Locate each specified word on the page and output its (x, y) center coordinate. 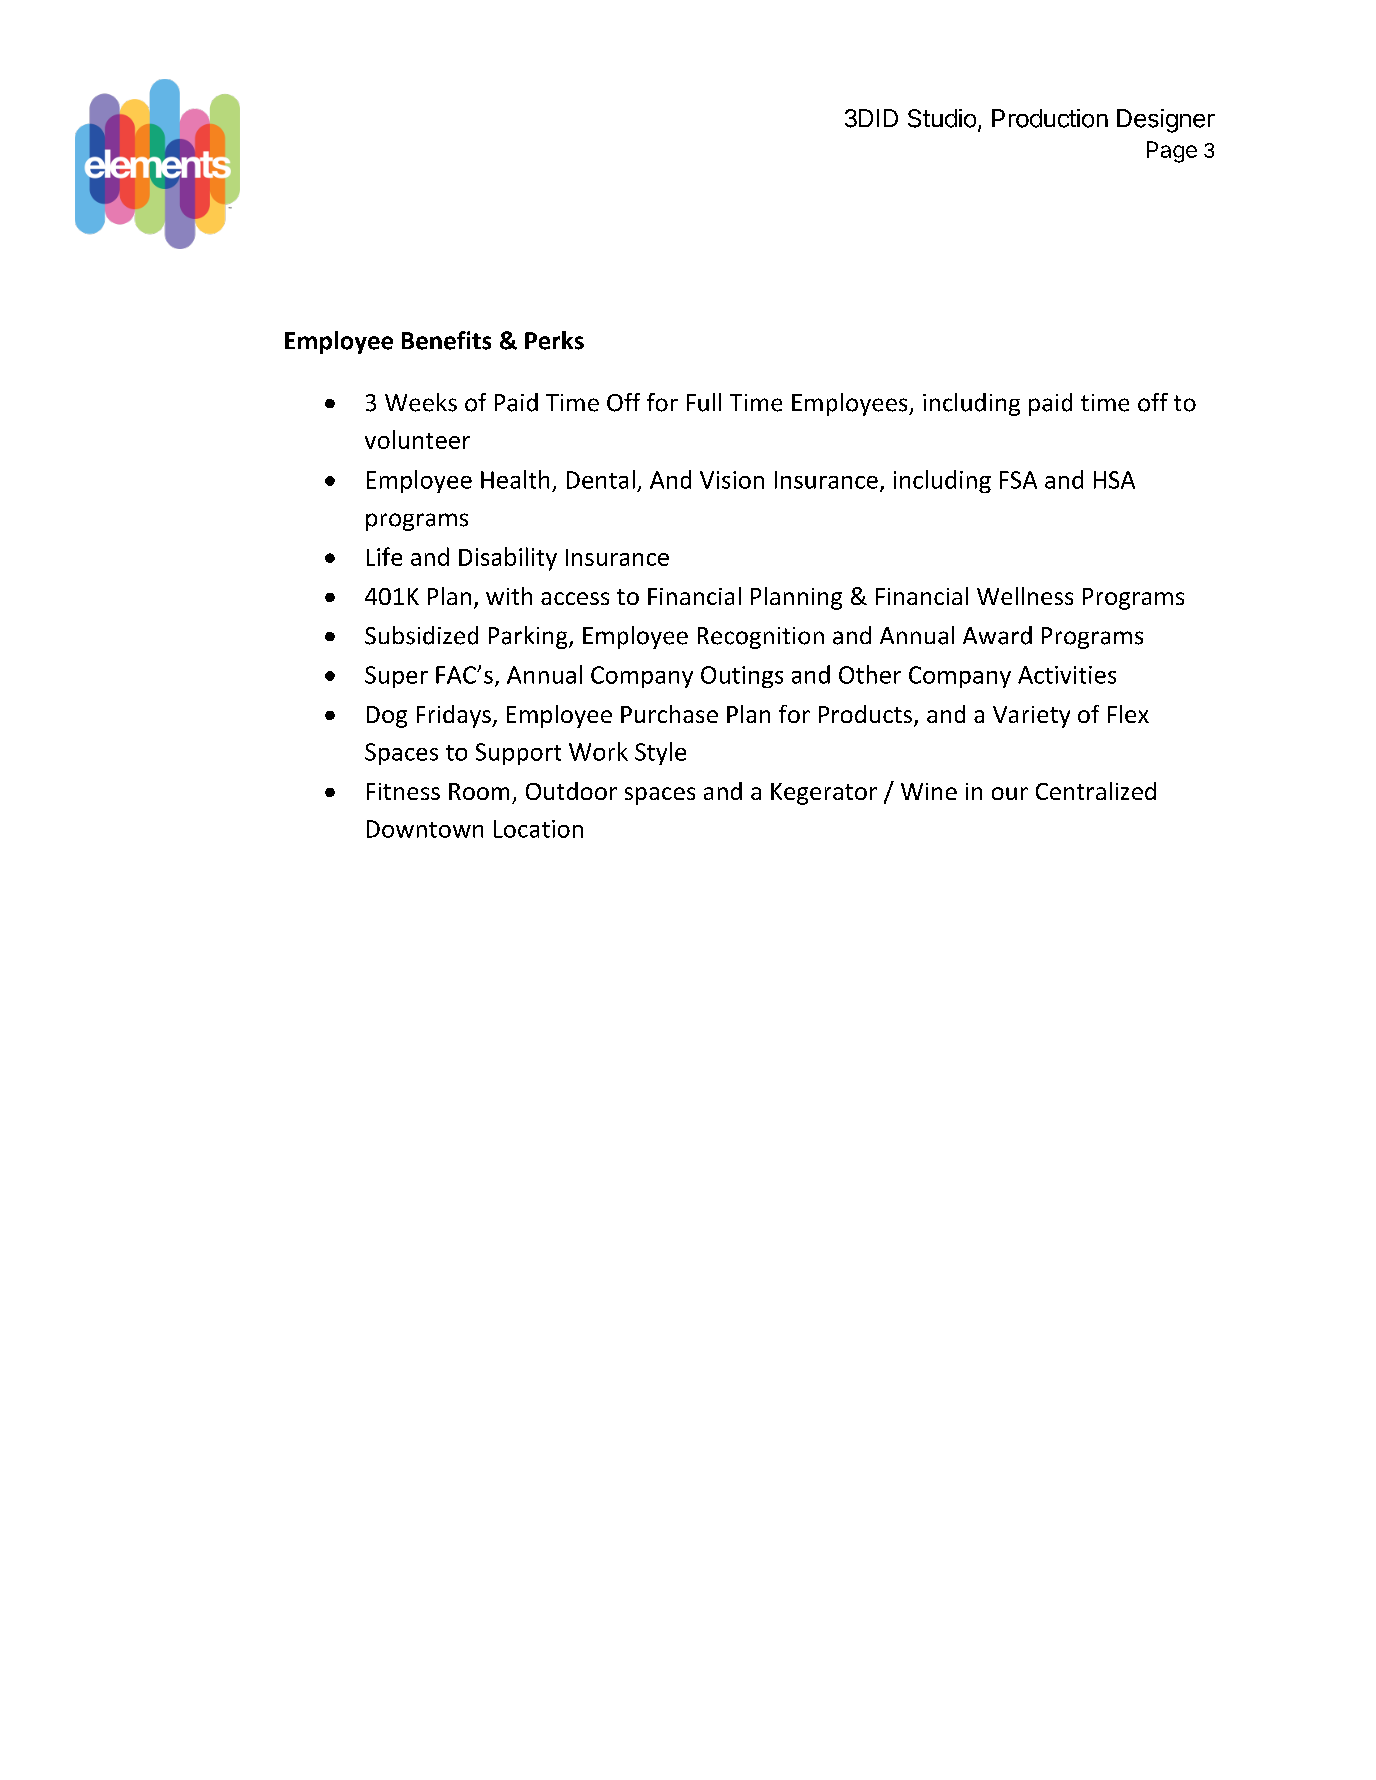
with (509, 596)
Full (704, 402)
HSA (1114, 480)
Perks (554, 340)
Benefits (446, 340)
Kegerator (824, 794)
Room (479, 791)
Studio (942, 118)
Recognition (761, 638)
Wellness (1025, 596)
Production (1050, 118)
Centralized (1096, 791)
